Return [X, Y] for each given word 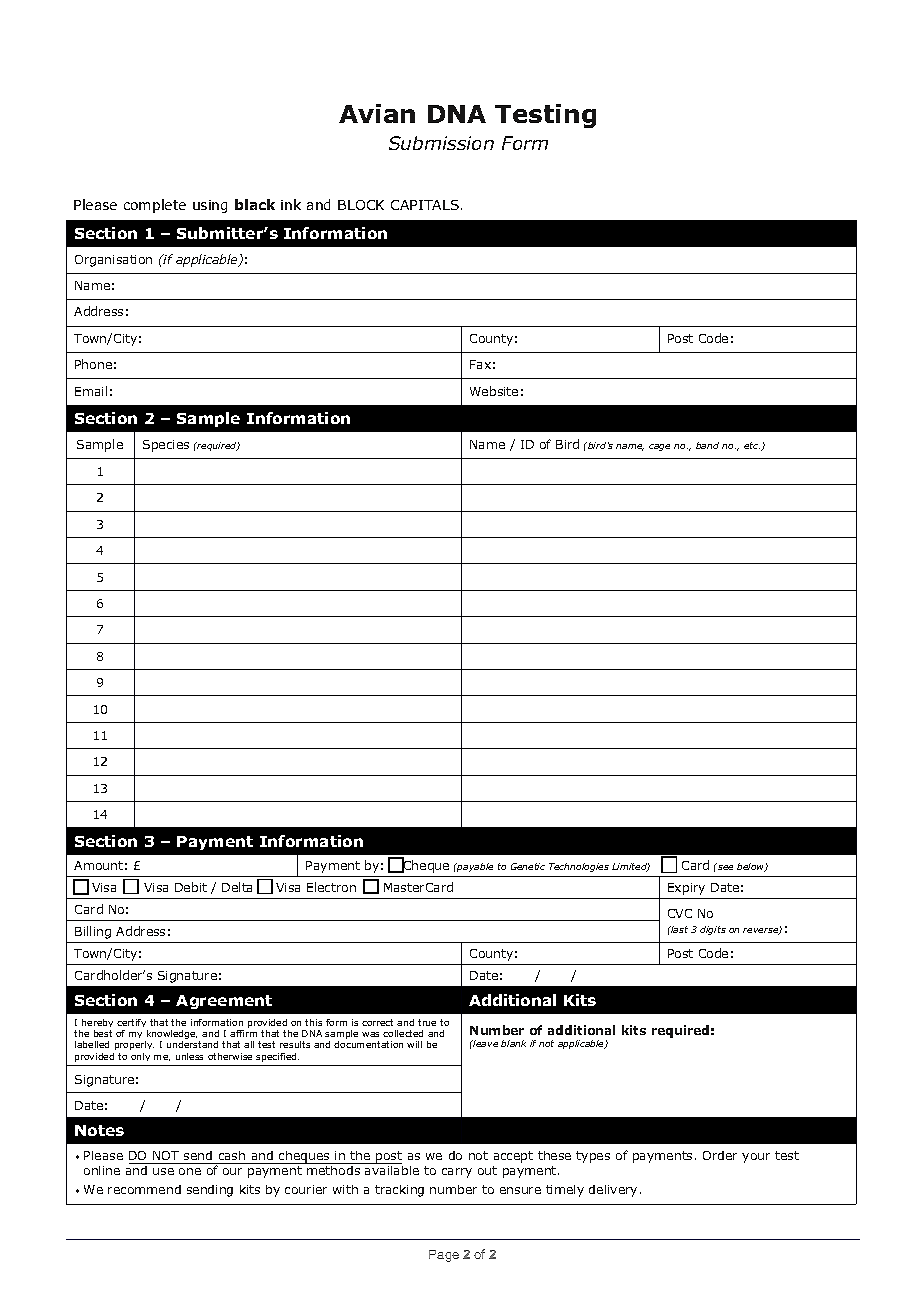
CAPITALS [425, 205]
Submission [441, 143]
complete [155, 206]
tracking [399, 1191]
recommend [144, 1189]
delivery [613, 1191]
